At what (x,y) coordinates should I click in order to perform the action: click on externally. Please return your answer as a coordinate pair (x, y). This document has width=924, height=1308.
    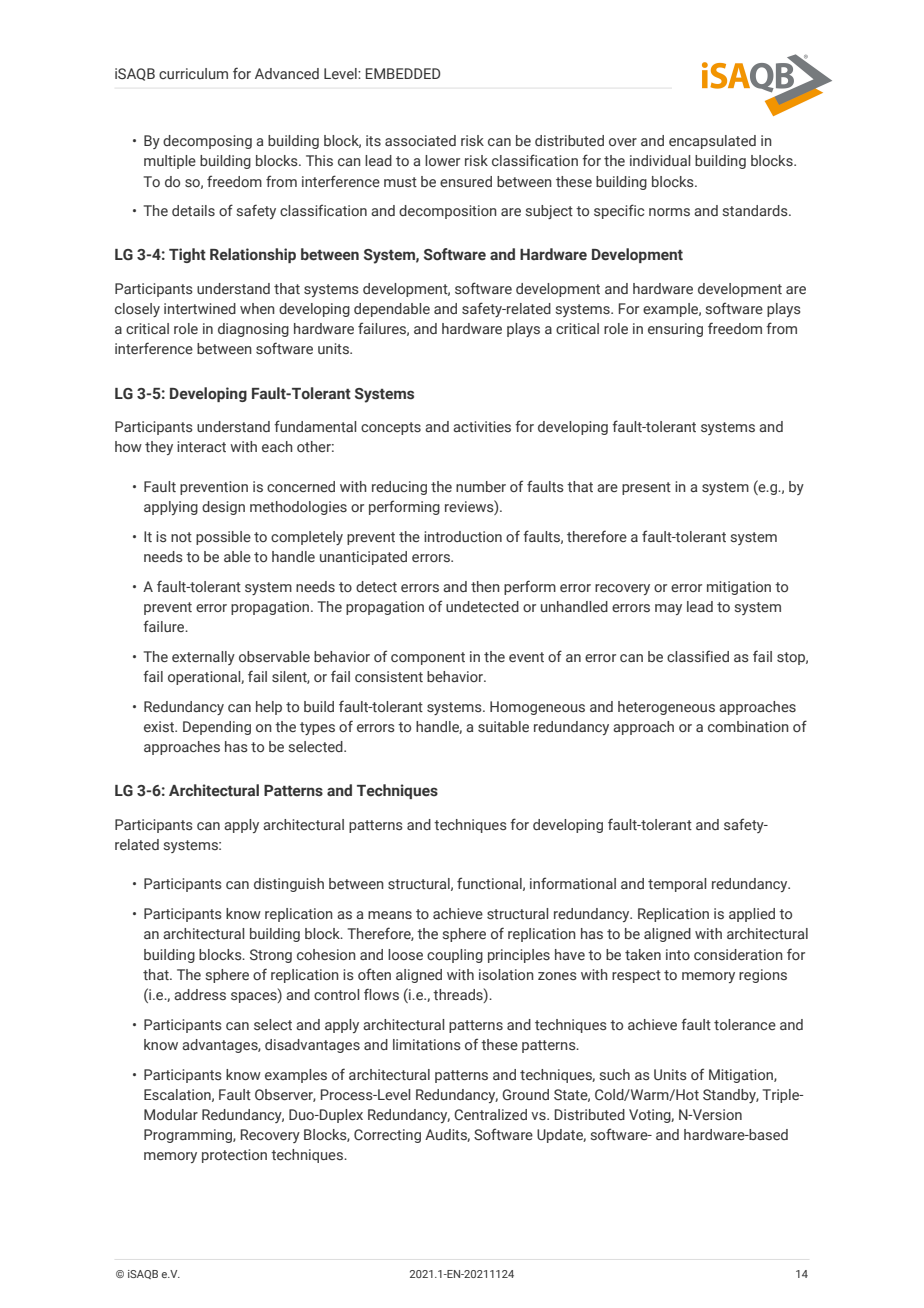
    Looking at the image, I should click on (203, 658).
